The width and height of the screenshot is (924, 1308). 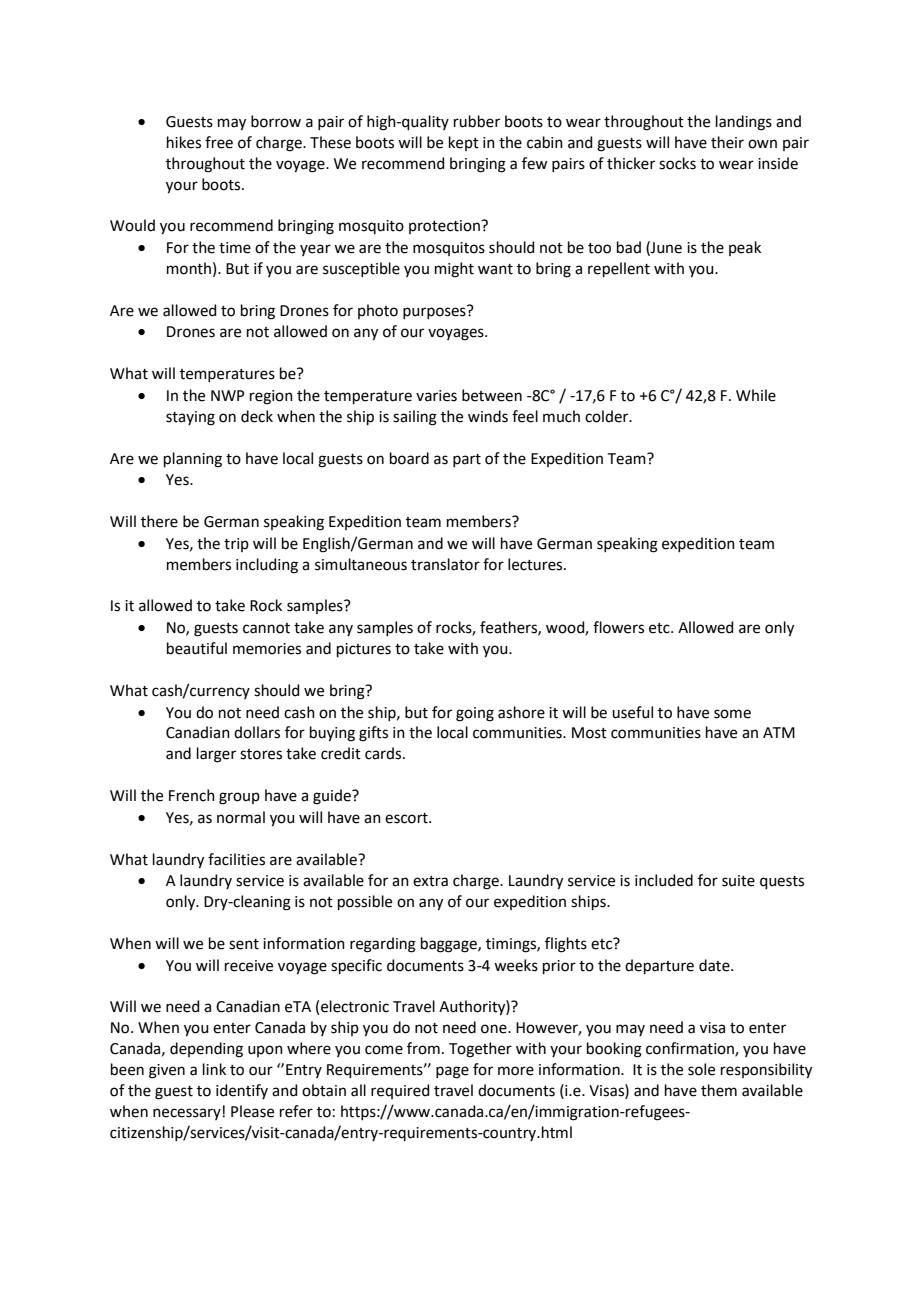 What do you see at coordinates (727, 142) in the screenshot?
I see `their` at bounding box center [727, 142].
